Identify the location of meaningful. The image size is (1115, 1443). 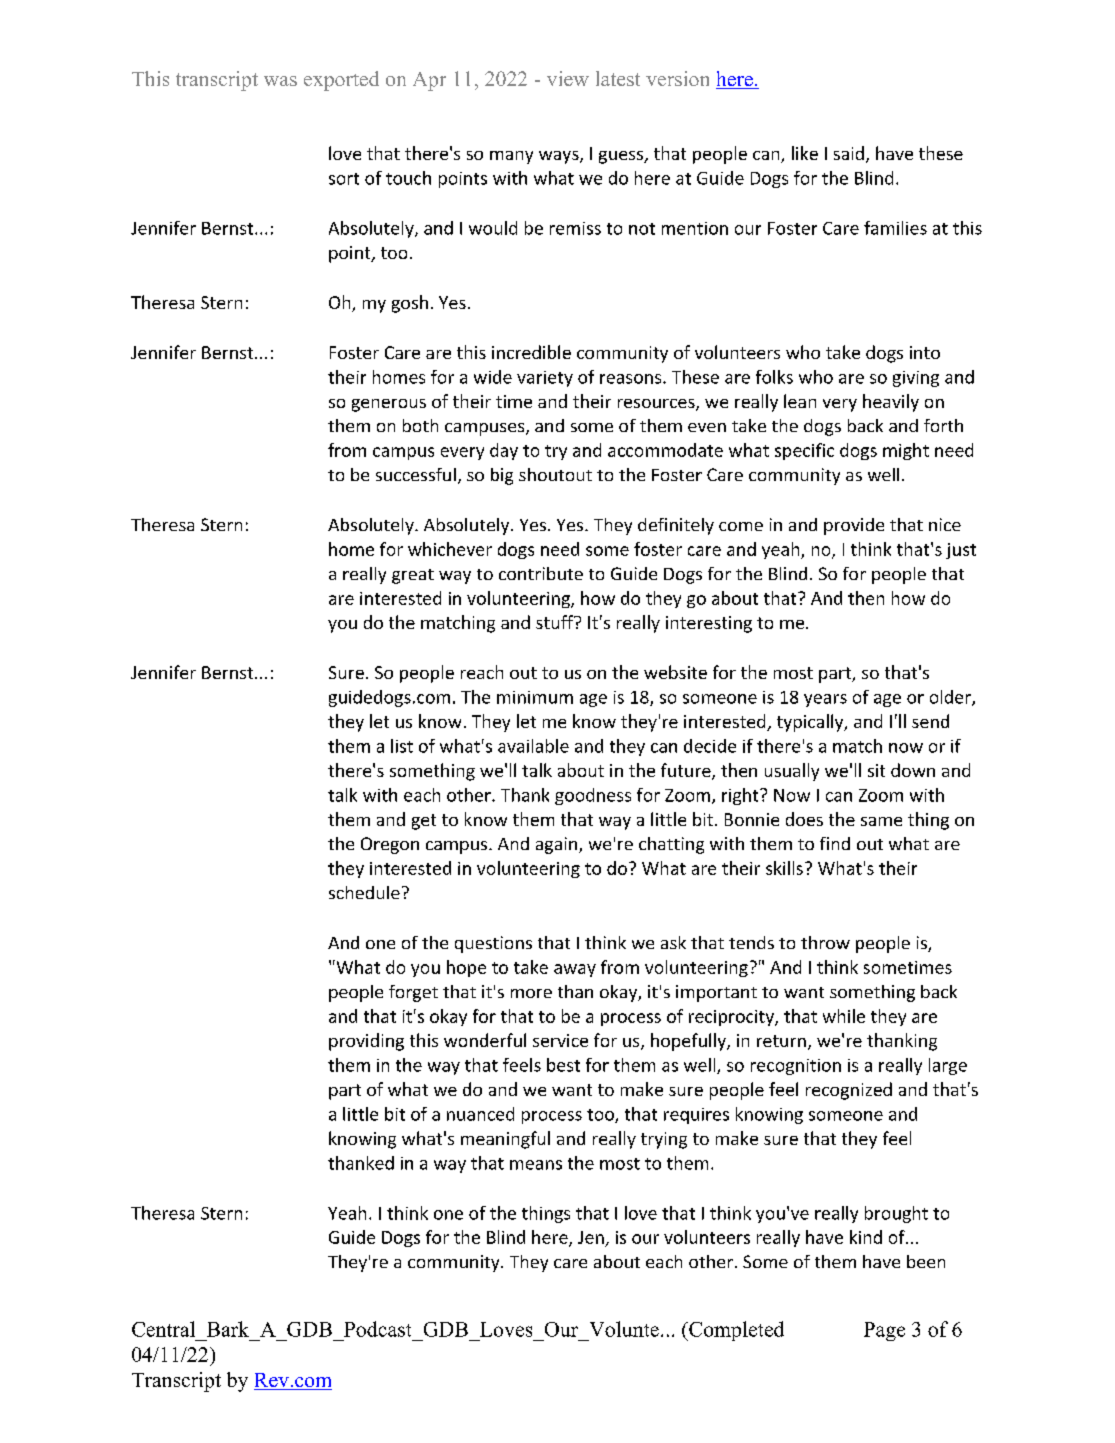
(505, 1140).
